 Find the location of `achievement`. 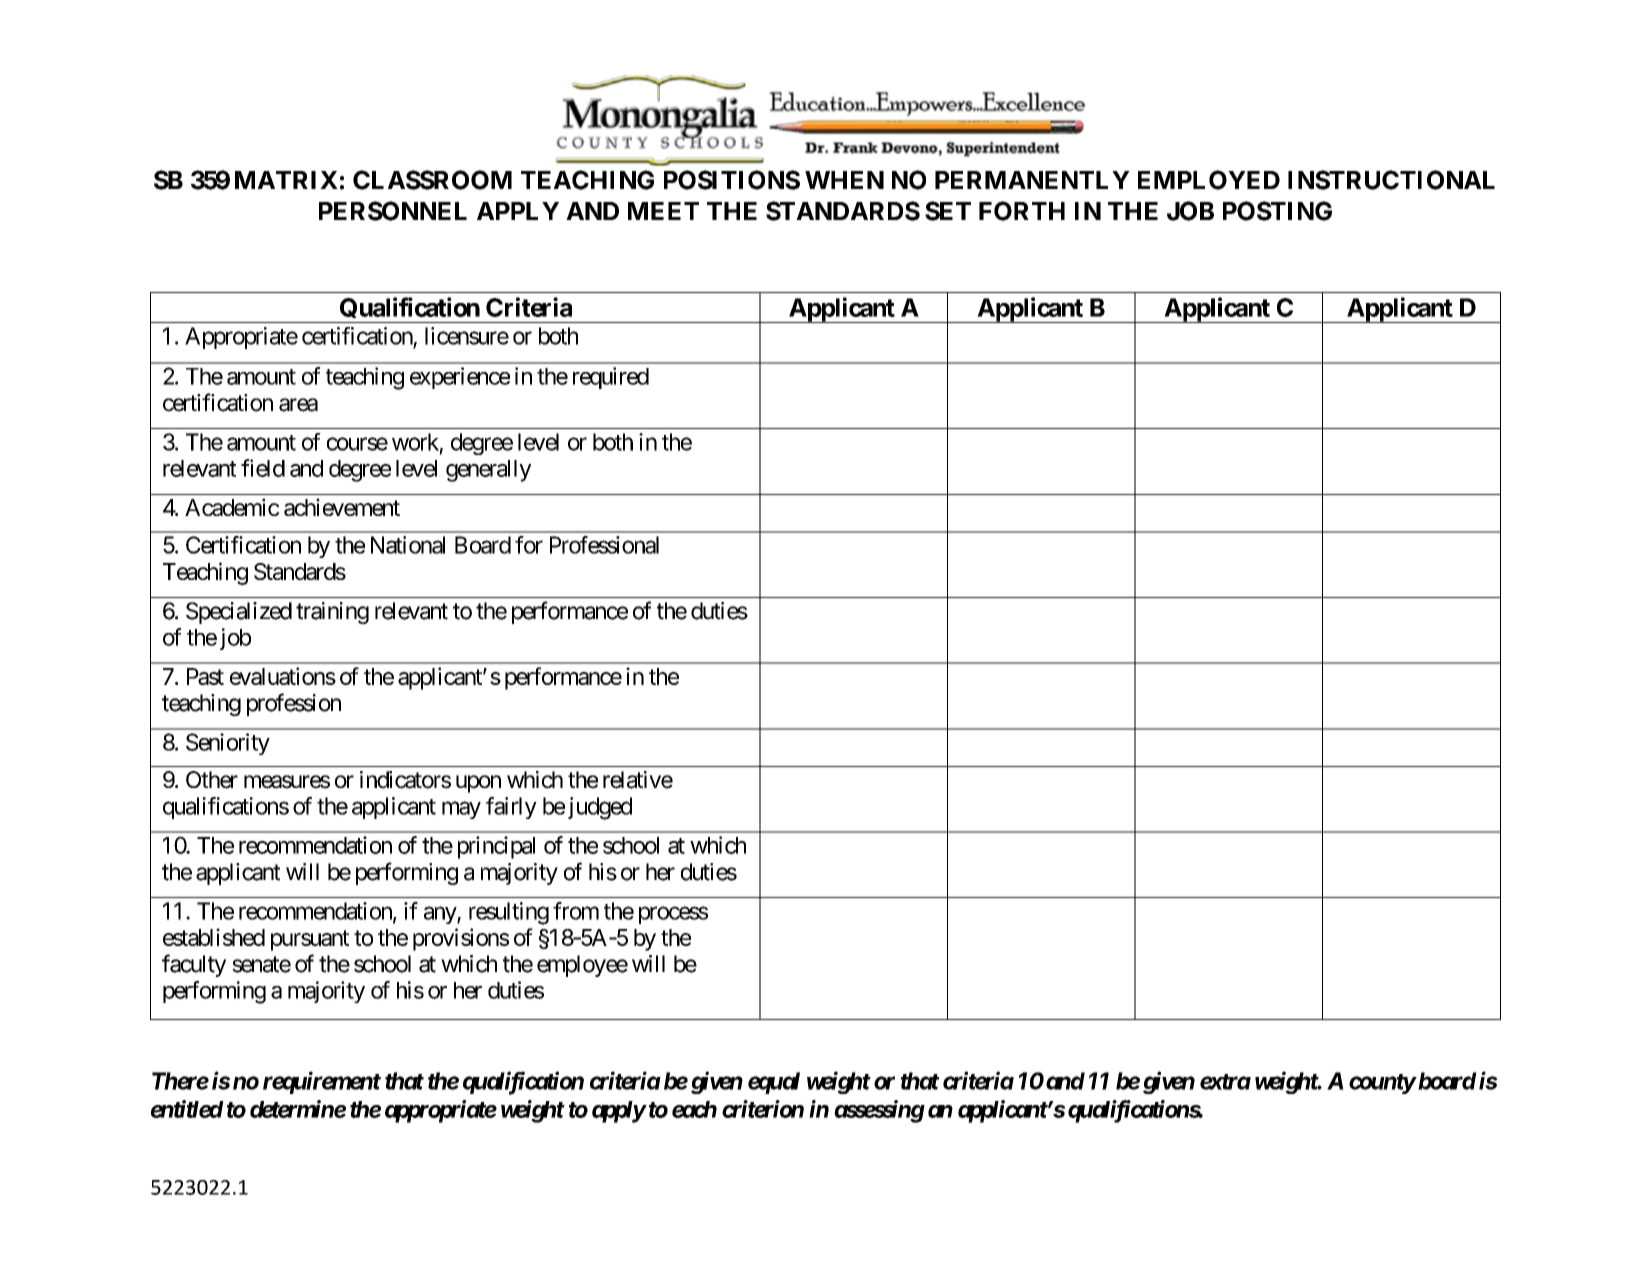

achievement is located at coordinates (342, 507).
